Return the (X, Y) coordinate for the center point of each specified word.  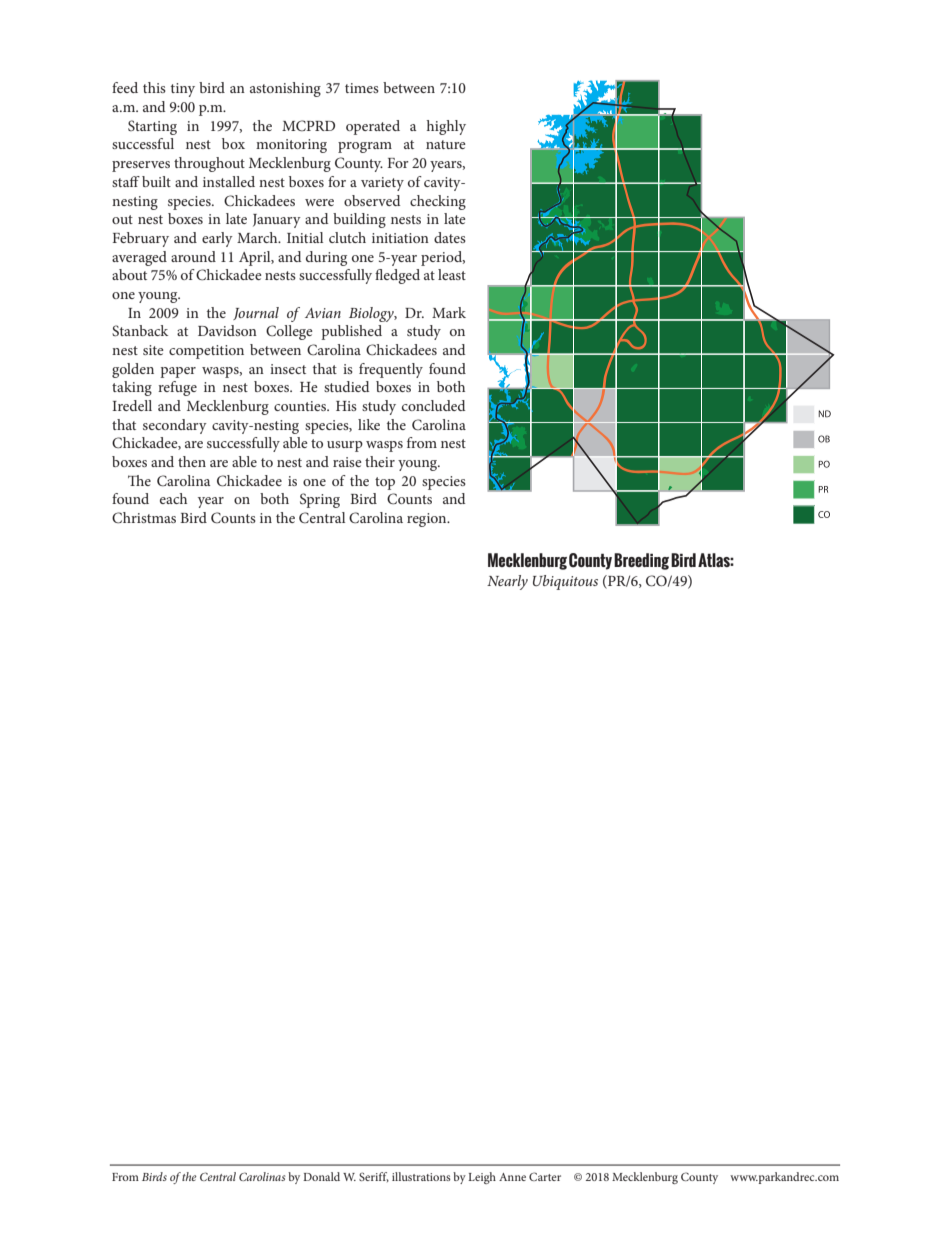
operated (373, 127)
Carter (545, 1176)
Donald (321, 1176)
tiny (183, 90)
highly (446, 127)
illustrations (421, 1176)
